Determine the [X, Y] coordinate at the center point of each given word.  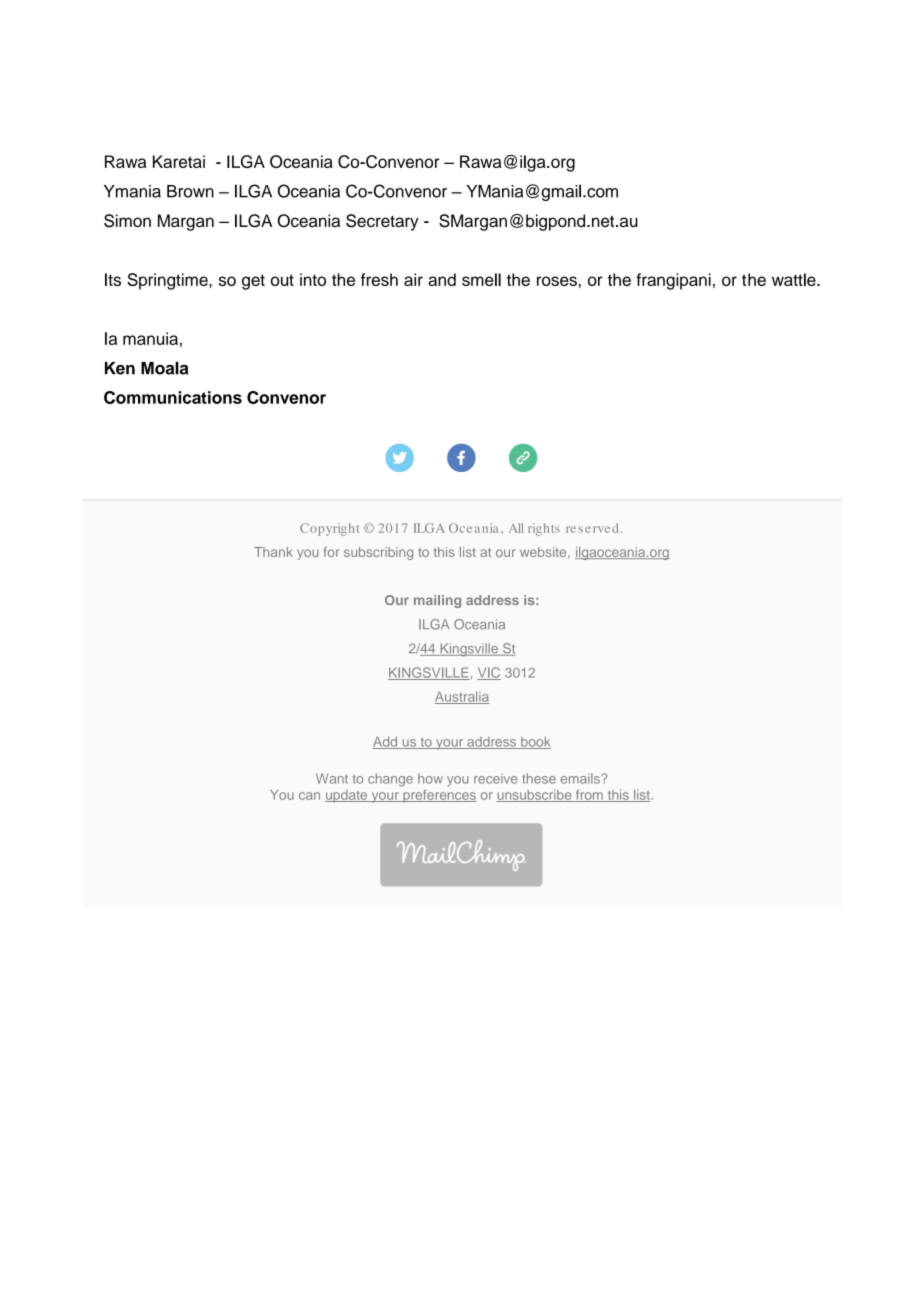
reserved [592, 528]
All [516, 528]
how [430, 778]
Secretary [382, 222]
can [309, 796]
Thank [273, 552]
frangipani [673, 281]
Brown [190, 191]
